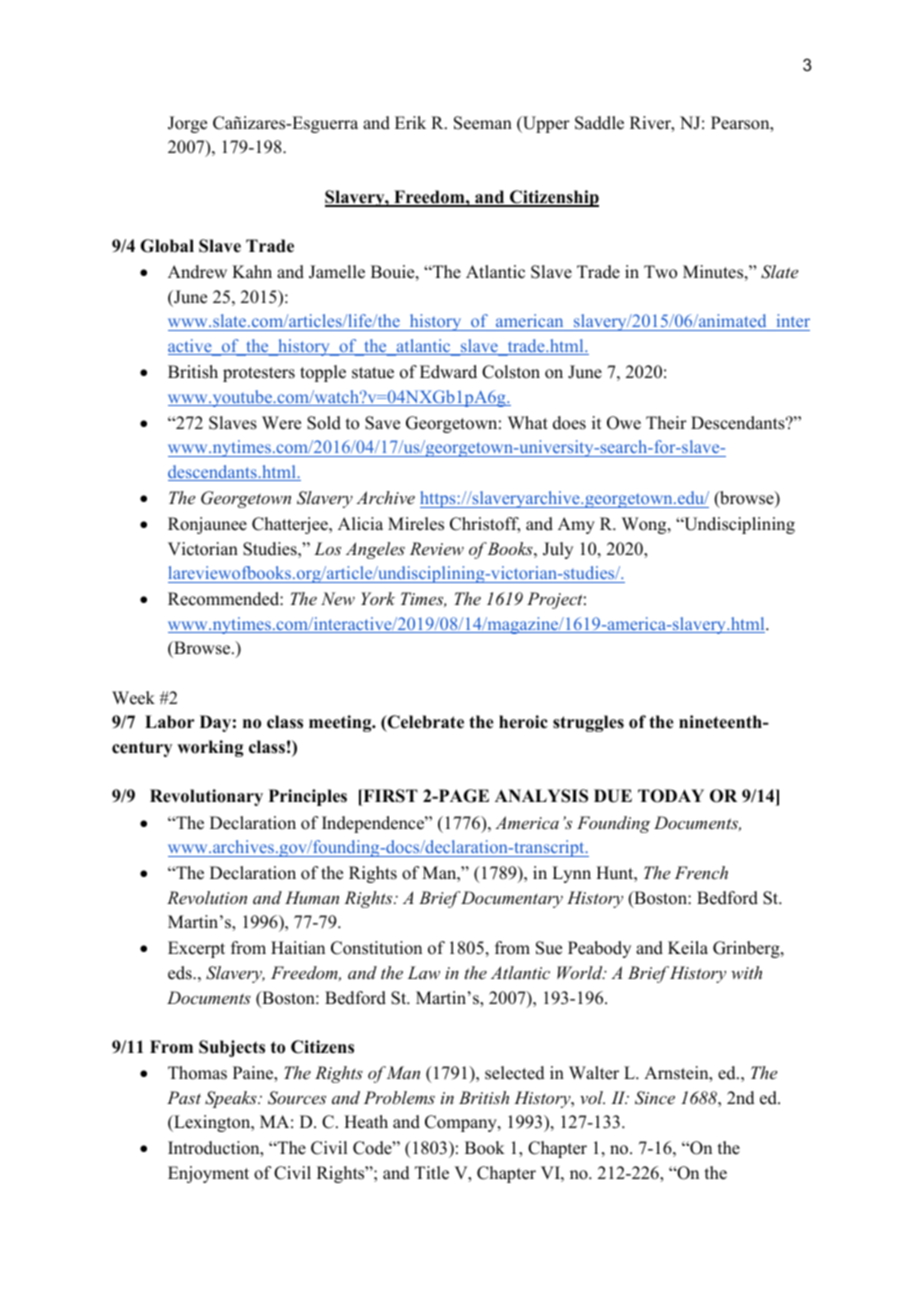 The height and width of the screenshot is (1308, 924). What do you see at coordinates (187, 124) in the screenshot?
I see `Jorge` at bounding box center [187, 124].
